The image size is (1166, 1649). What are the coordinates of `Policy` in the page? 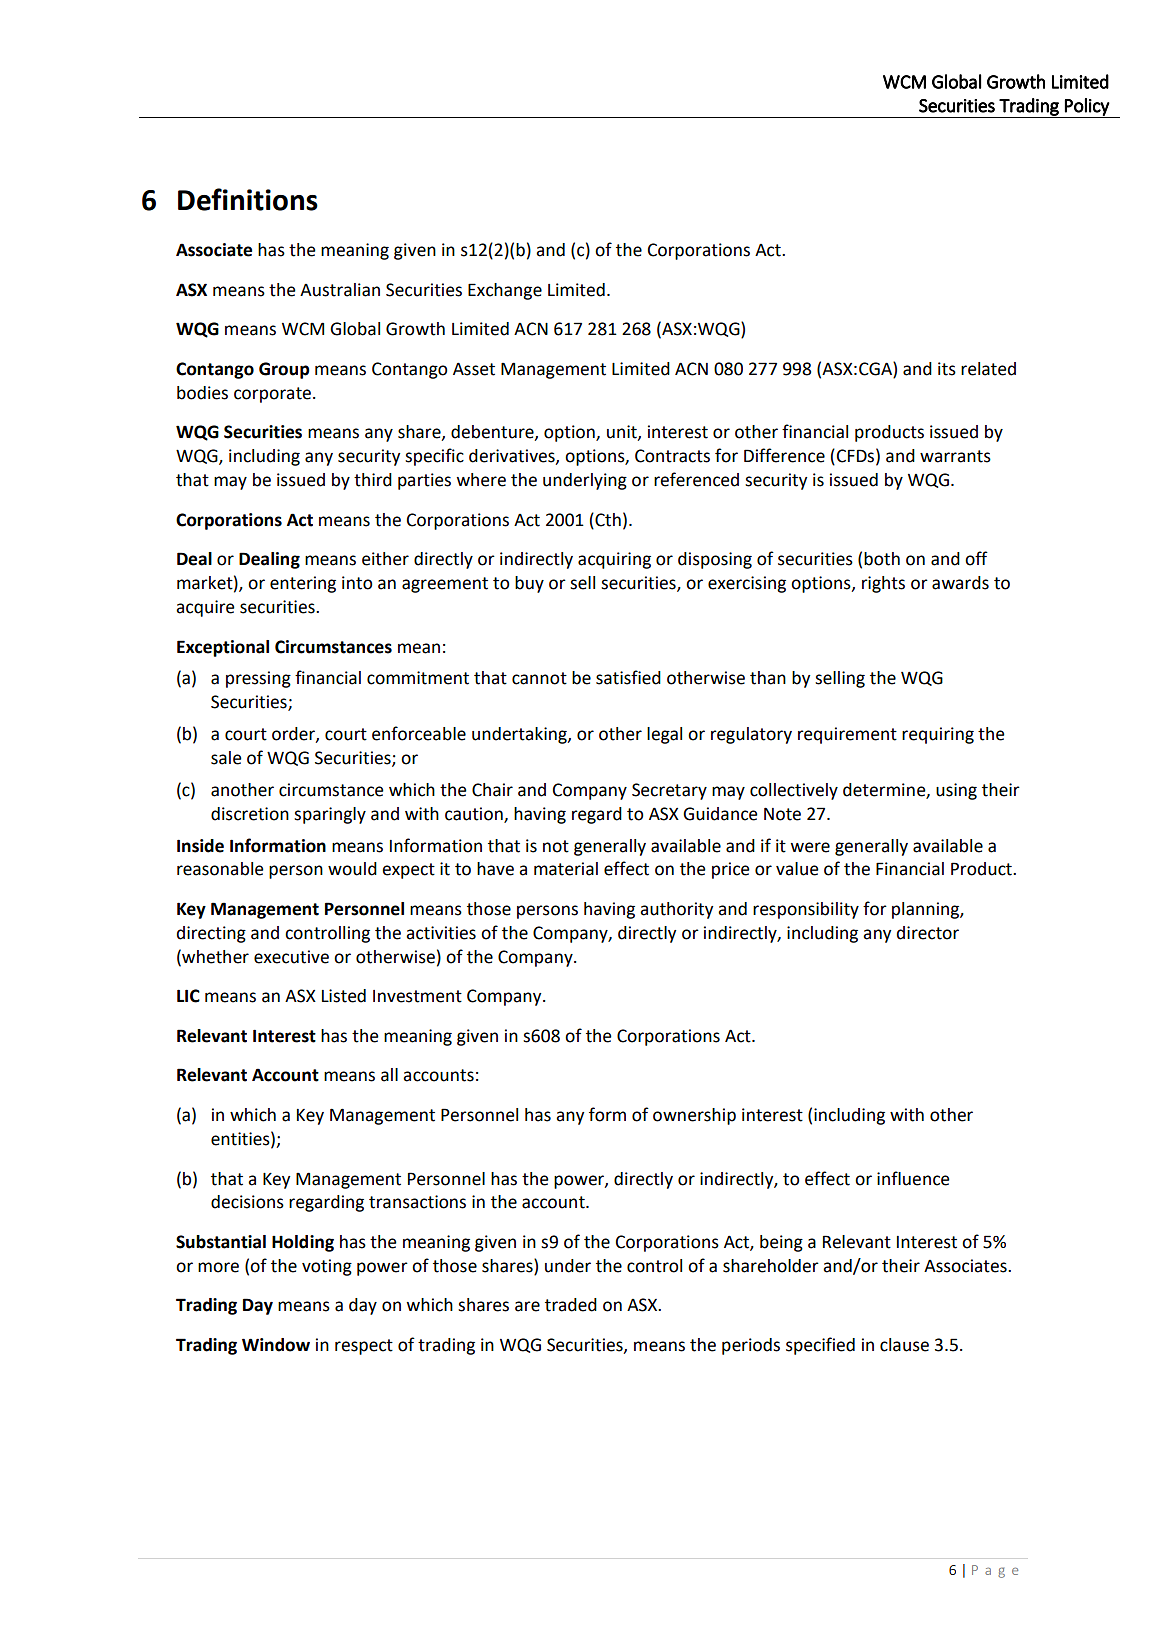 It's located at (1087, 108).
